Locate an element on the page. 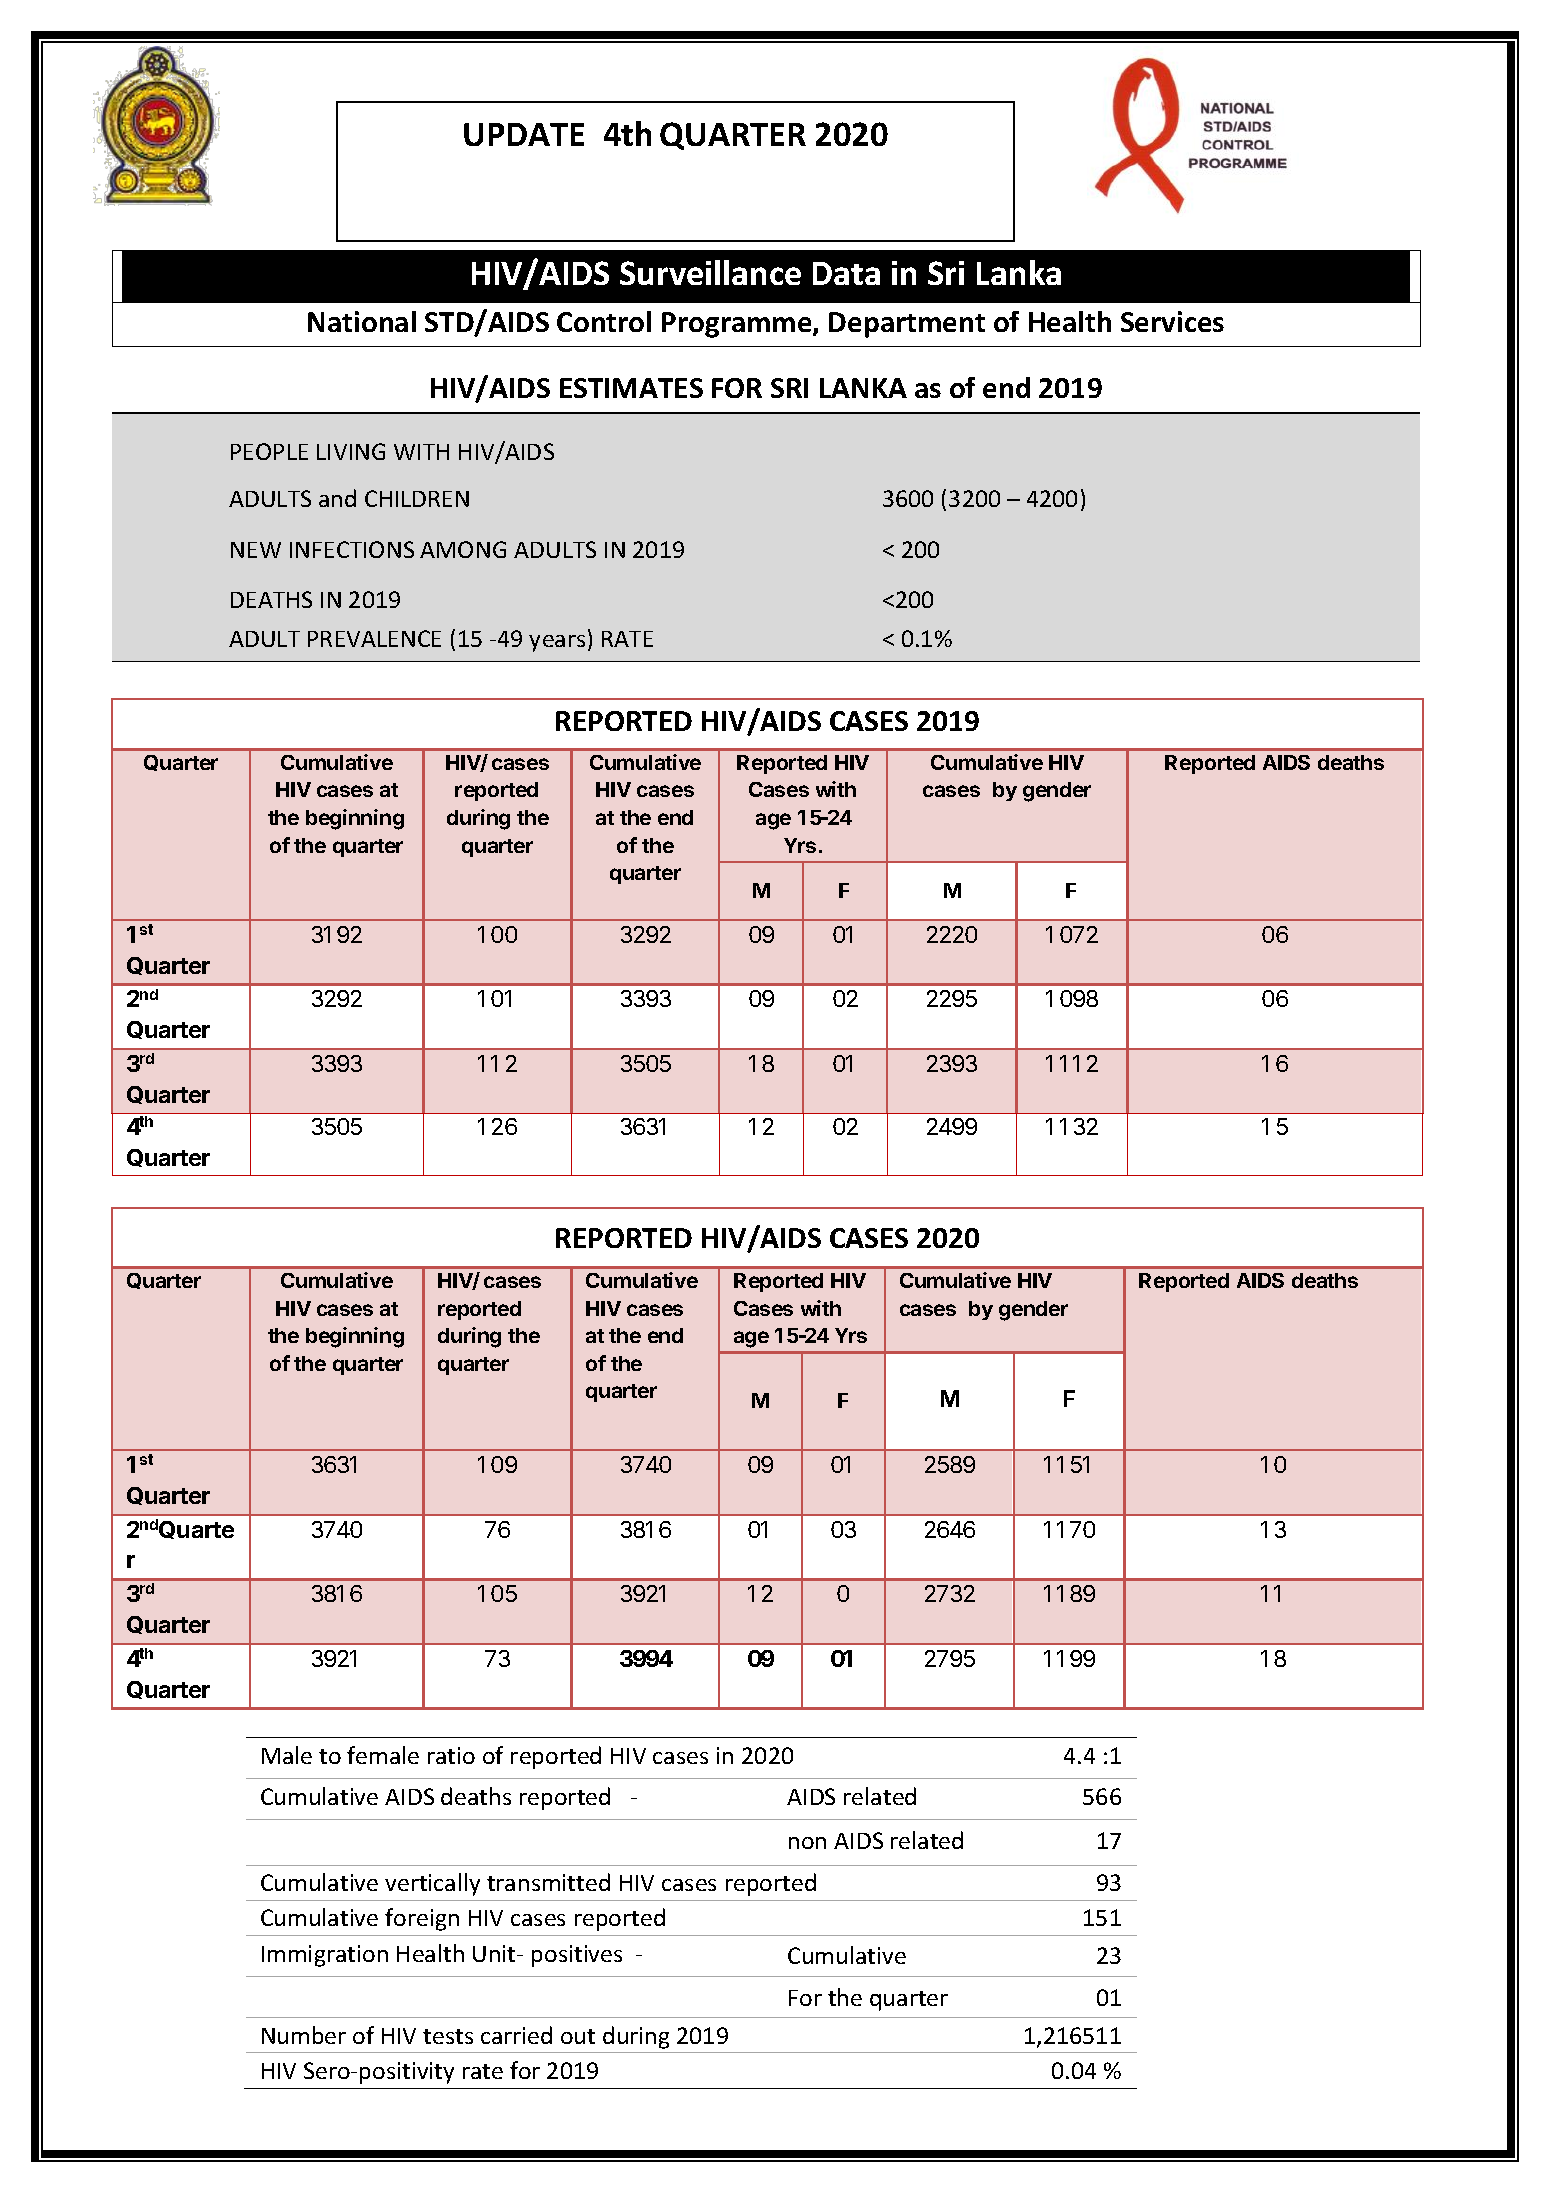 This image has height=2193, width=1550. National is located at coordinates (362, 321).
